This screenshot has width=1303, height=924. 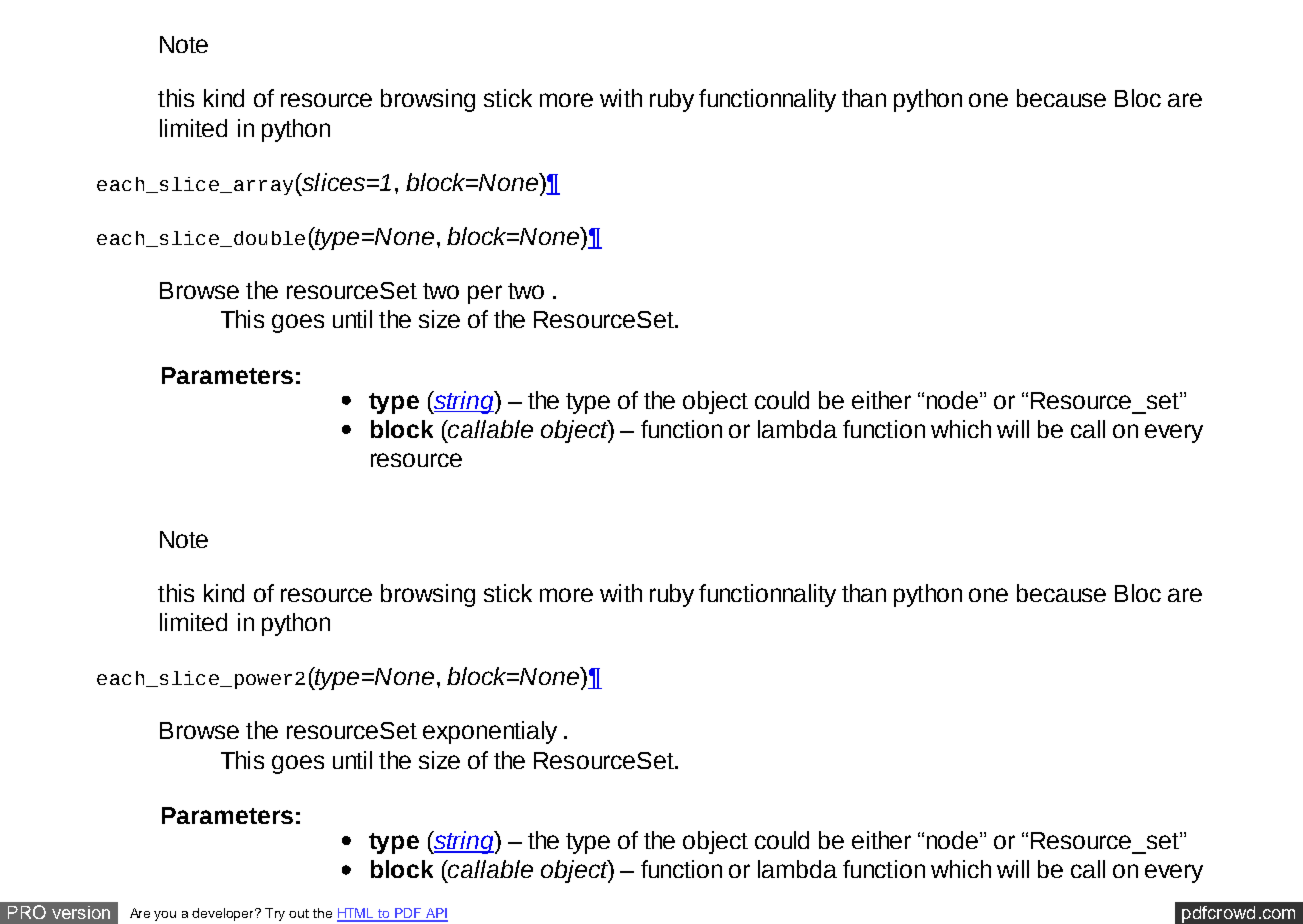 I want to click on PRO, so click(x=27, y=912).
